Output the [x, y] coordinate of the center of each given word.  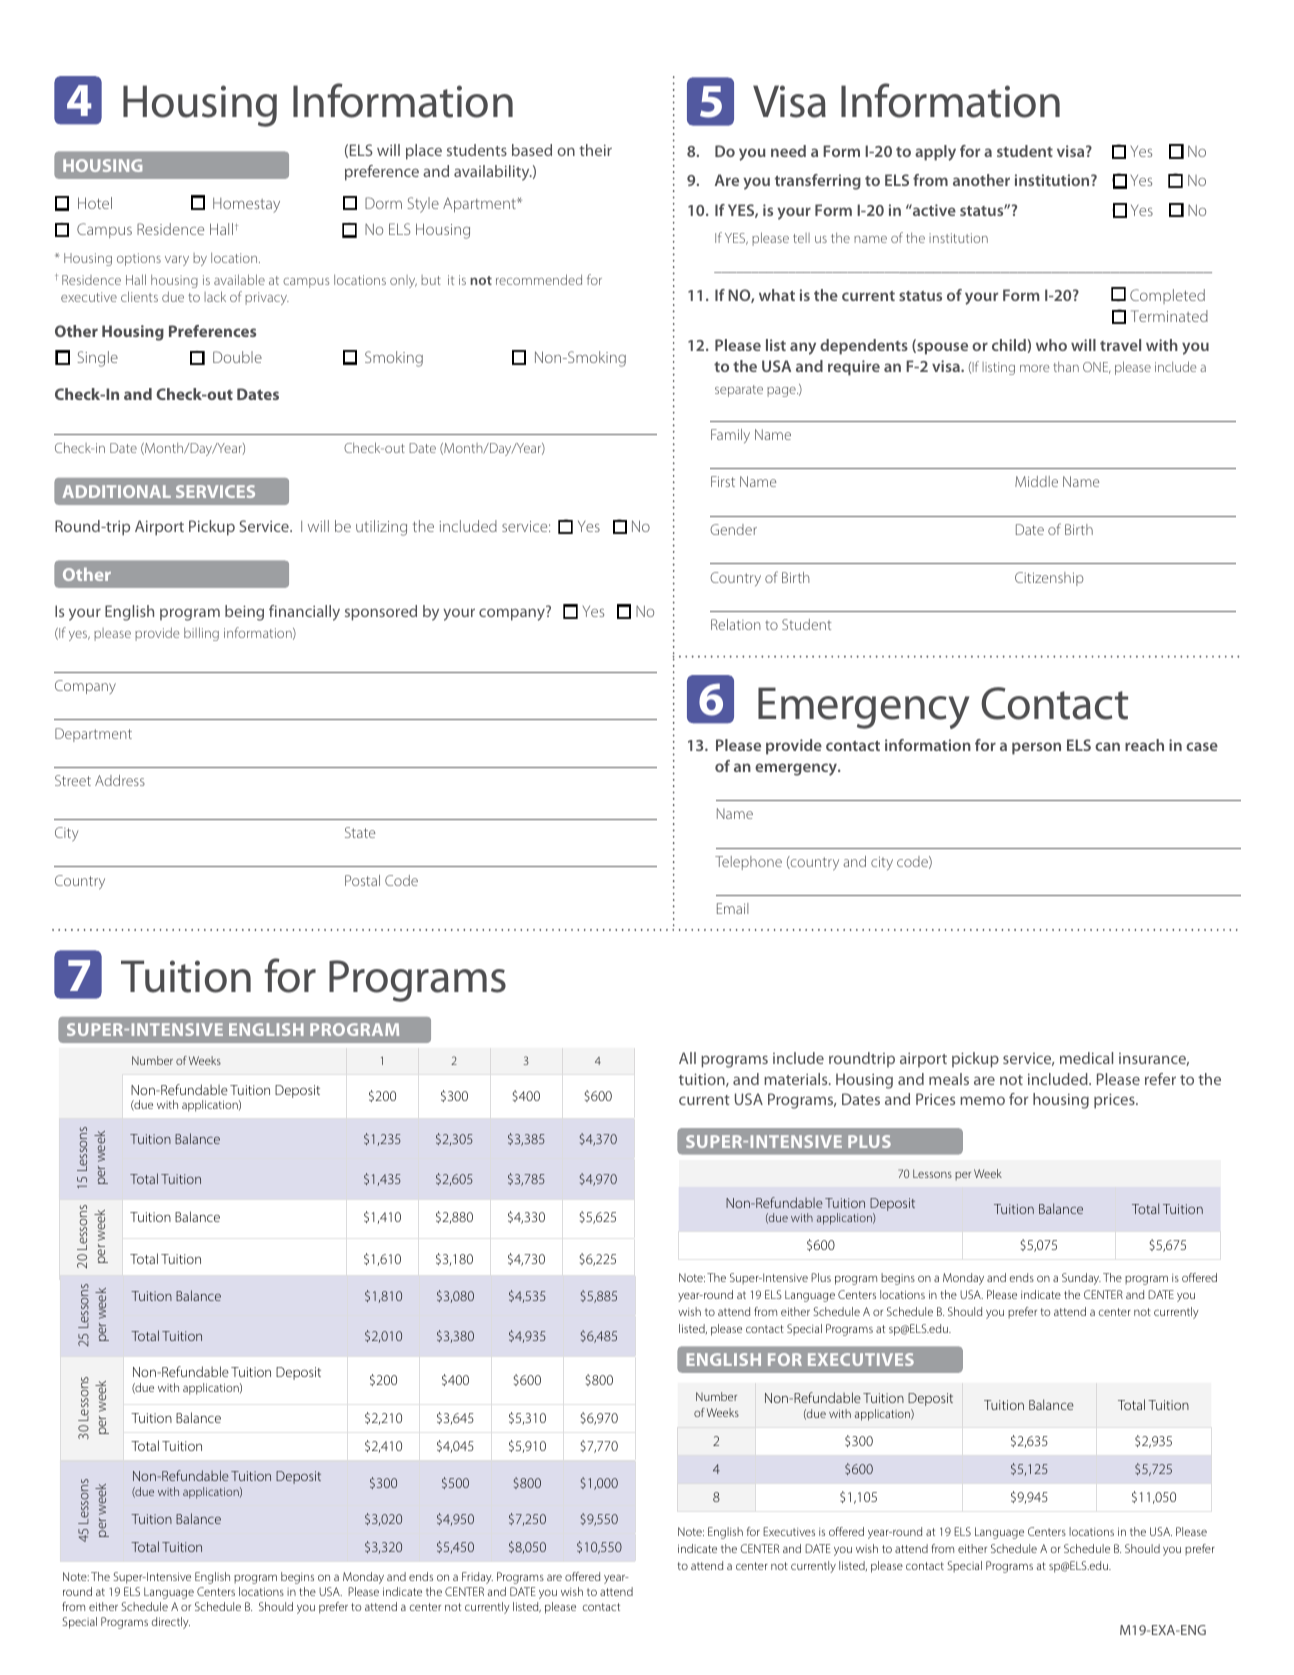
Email [733, 908]
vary [177, 261]
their [595, 150]
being [244, 613]
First [723, 481]
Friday [477, 1578]
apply [935, 153]
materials [797, 1079]
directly [171, 1623]
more [1034, 368]
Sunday [1081, 1279]
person [1036, 748]
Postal [362, 880]
